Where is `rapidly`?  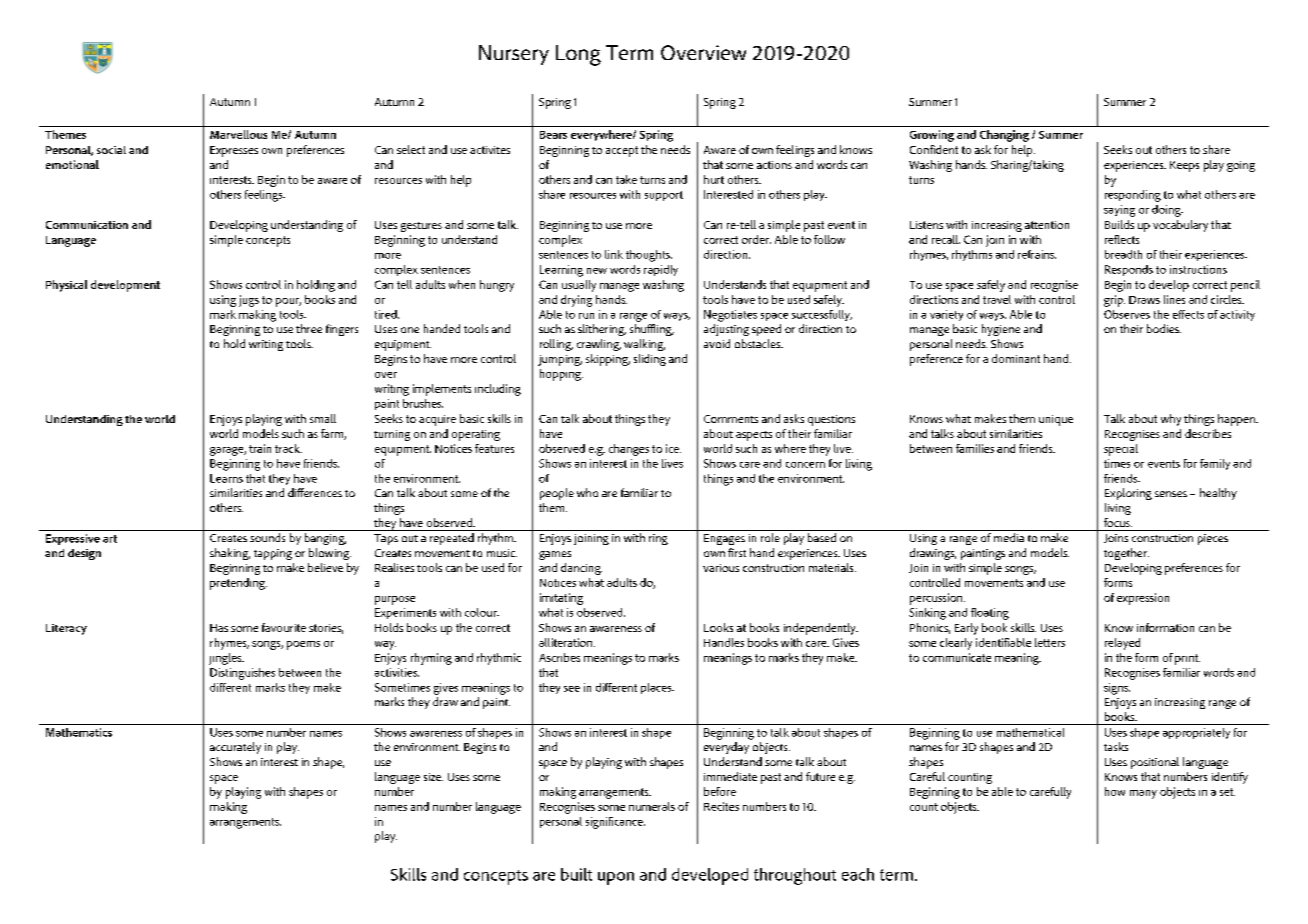 rapidly is located at coordinates (661, 270).
